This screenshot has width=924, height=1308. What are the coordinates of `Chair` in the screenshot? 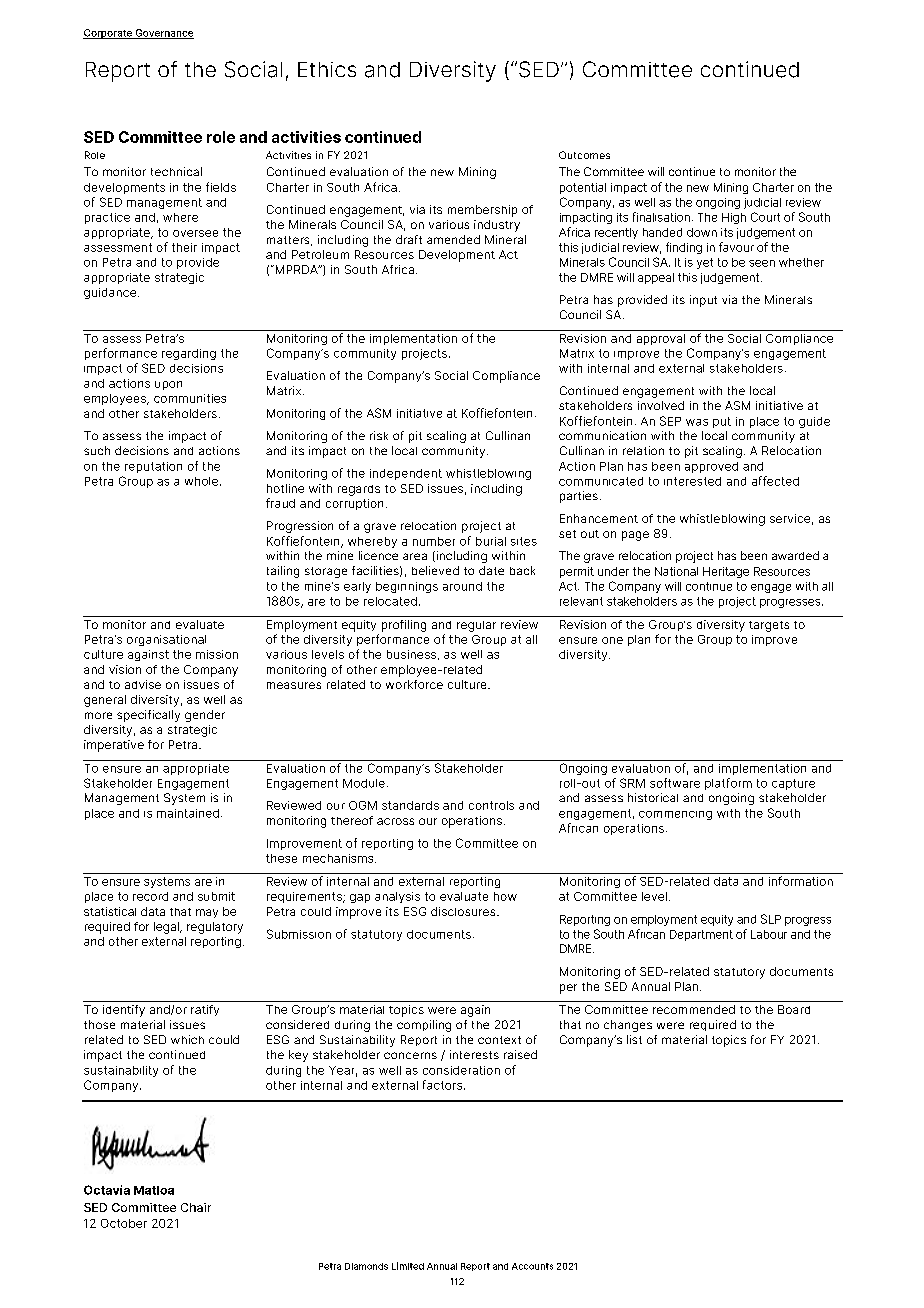 It's located at (196, 1207).
